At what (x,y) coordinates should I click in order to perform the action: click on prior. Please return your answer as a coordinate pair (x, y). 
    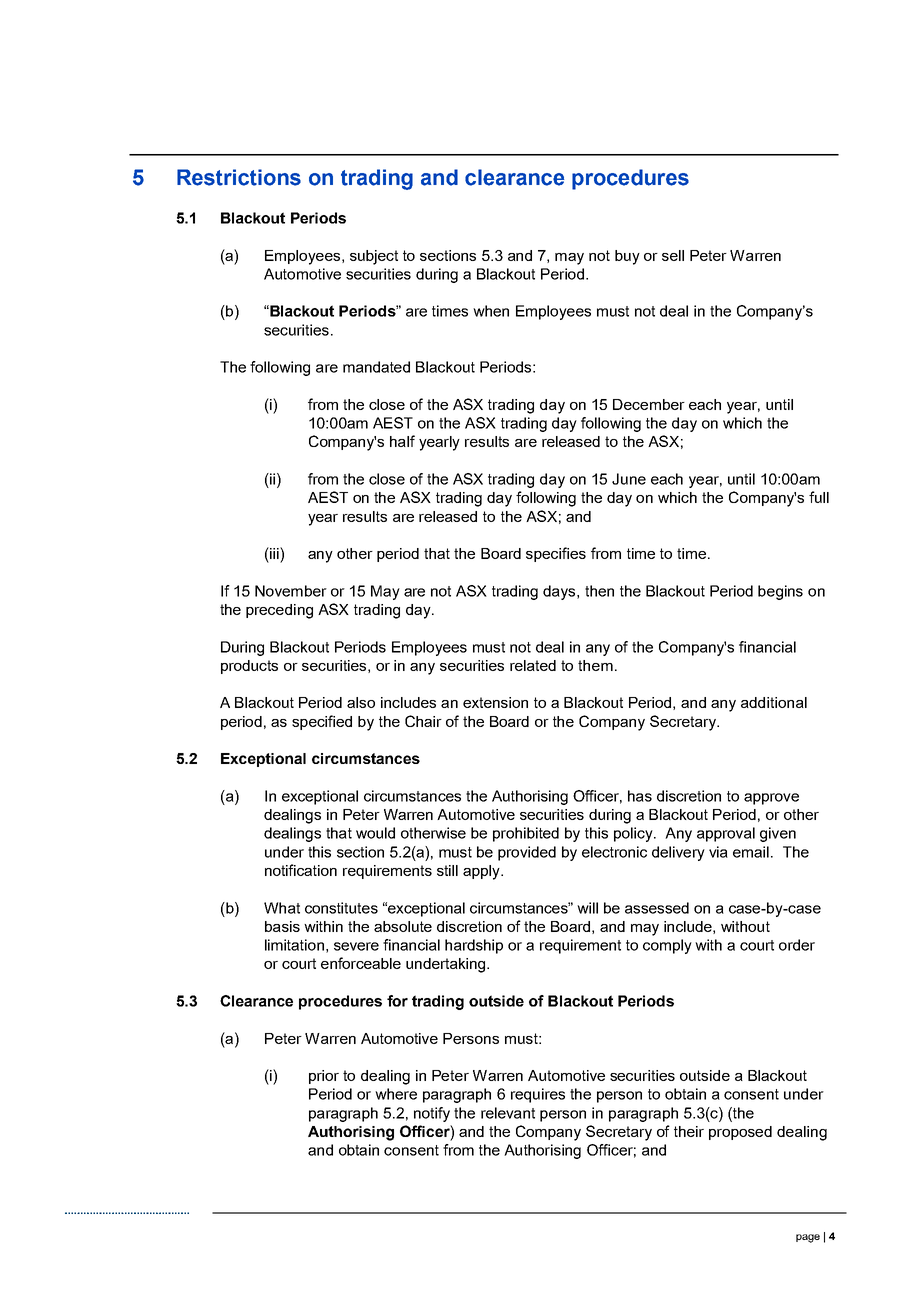
    Looking at the image, I should click on (324, 1077).
